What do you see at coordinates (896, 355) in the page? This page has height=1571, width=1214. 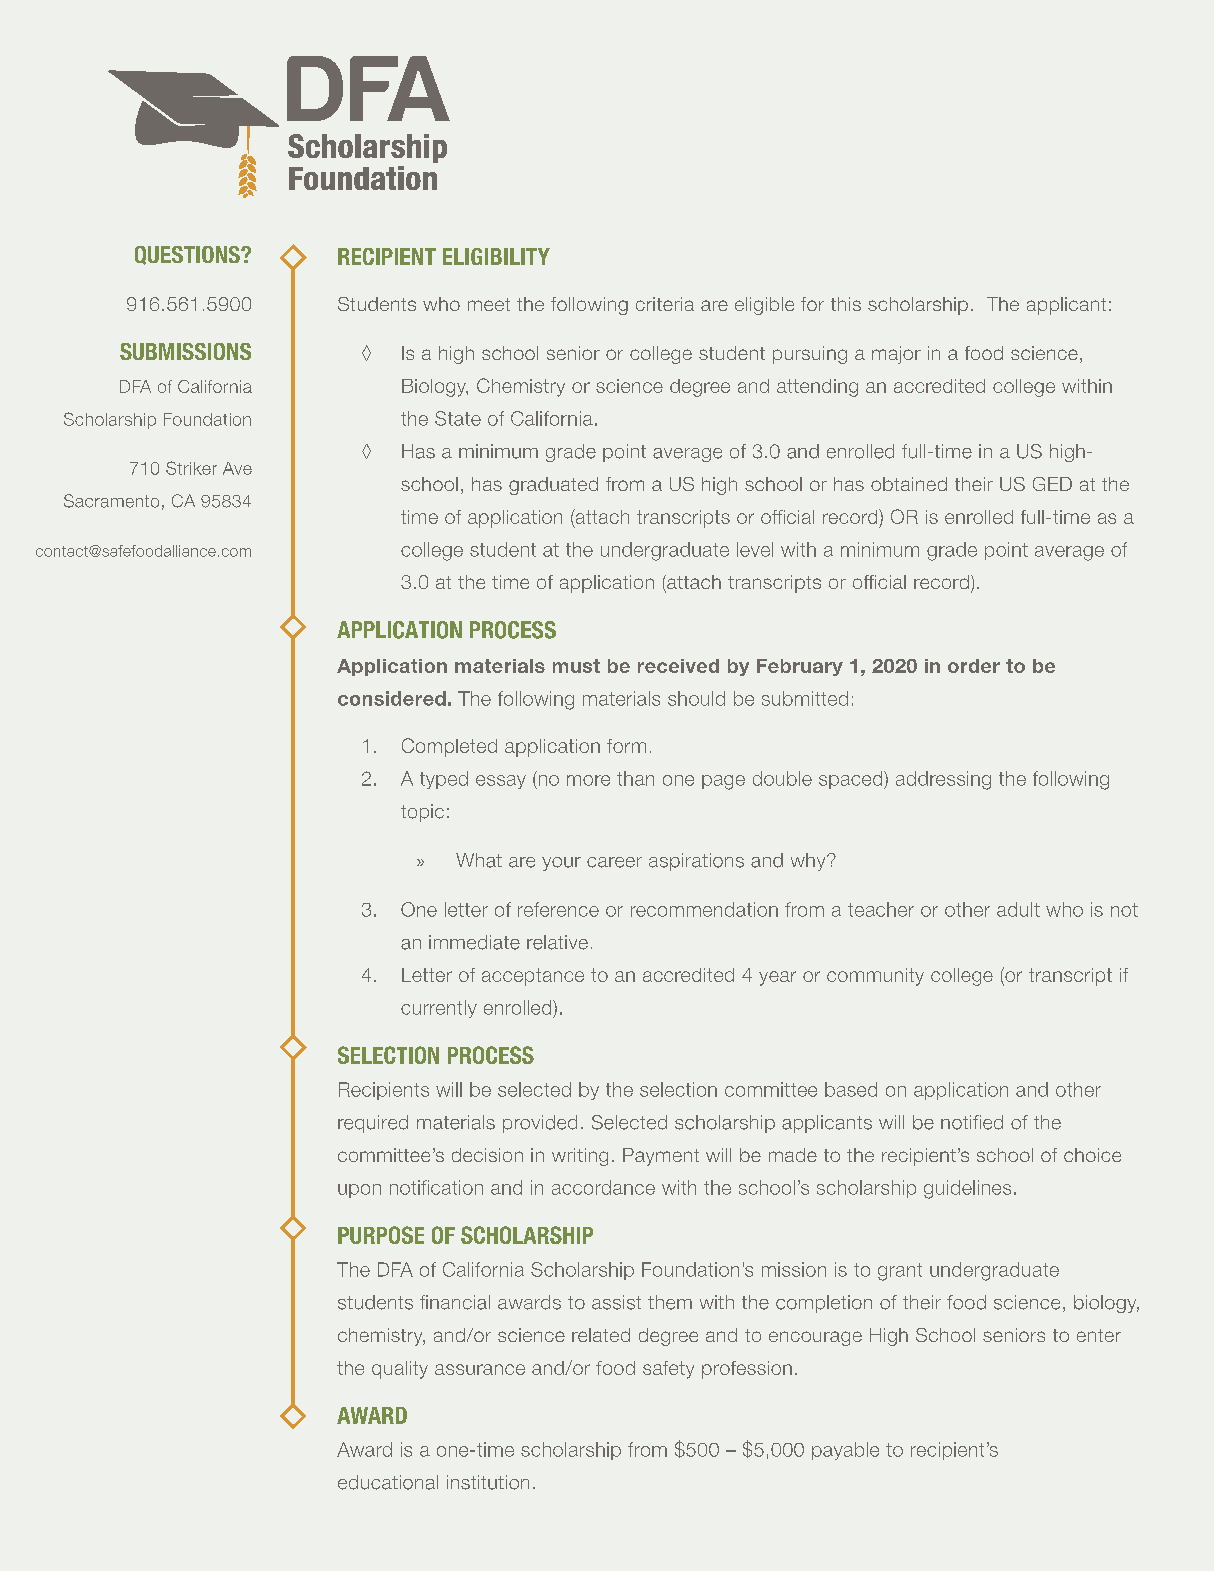 I see `major` at bounding box center [896, 355].
